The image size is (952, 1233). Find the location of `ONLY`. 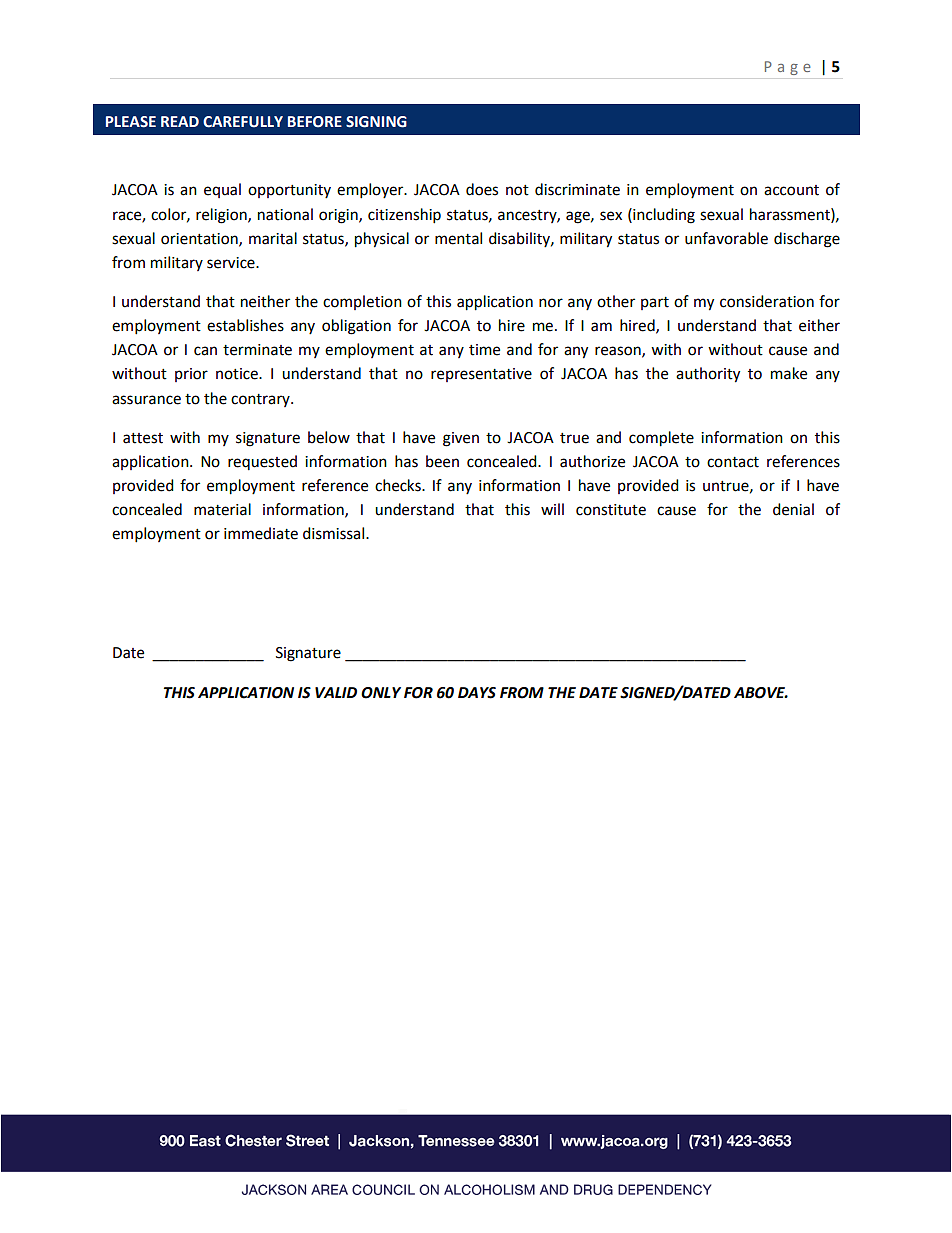

ONLY is located at coordinates (381, 693).
